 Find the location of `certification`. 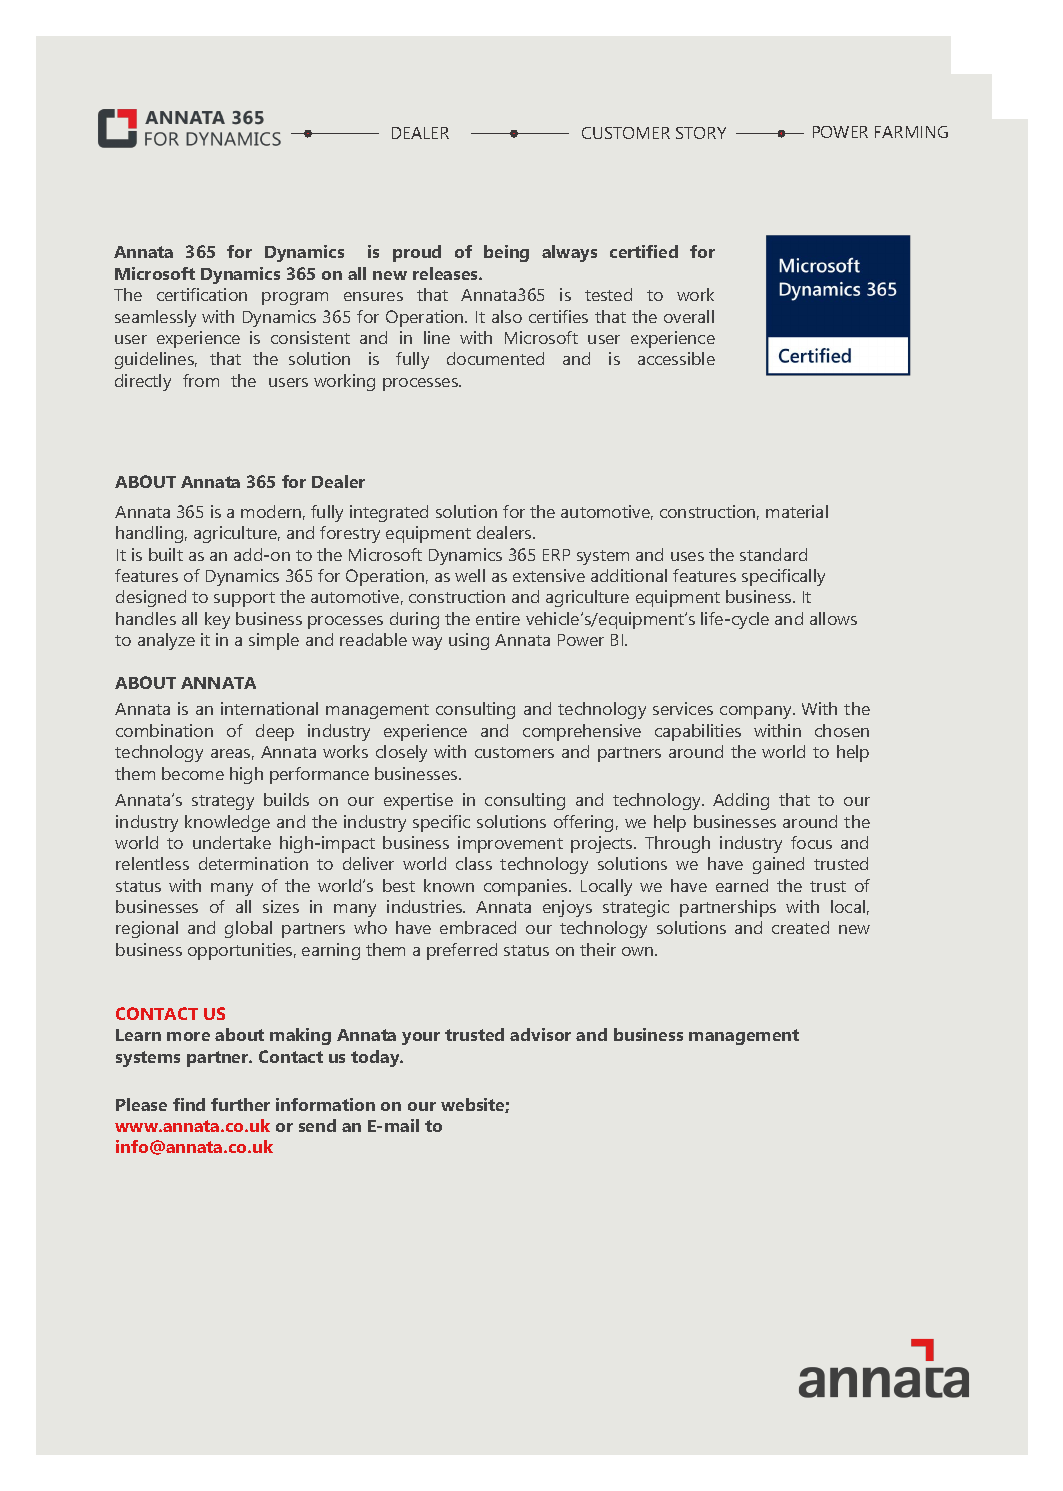

certification is located at coordinates (202, 294).
